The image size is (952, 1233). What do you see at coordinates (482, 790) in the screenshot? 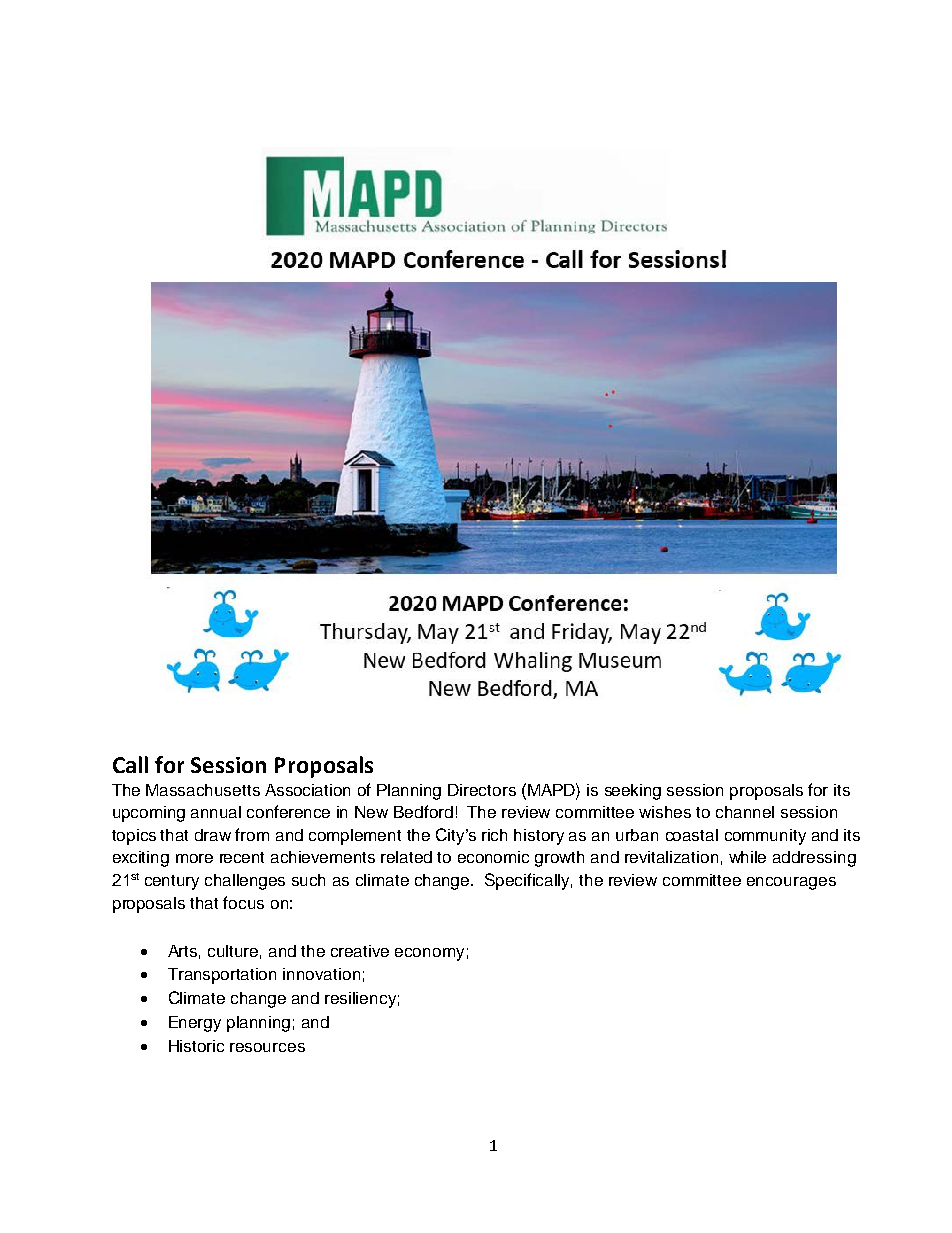
I see `Directors` at bounding box center [482, 790].
